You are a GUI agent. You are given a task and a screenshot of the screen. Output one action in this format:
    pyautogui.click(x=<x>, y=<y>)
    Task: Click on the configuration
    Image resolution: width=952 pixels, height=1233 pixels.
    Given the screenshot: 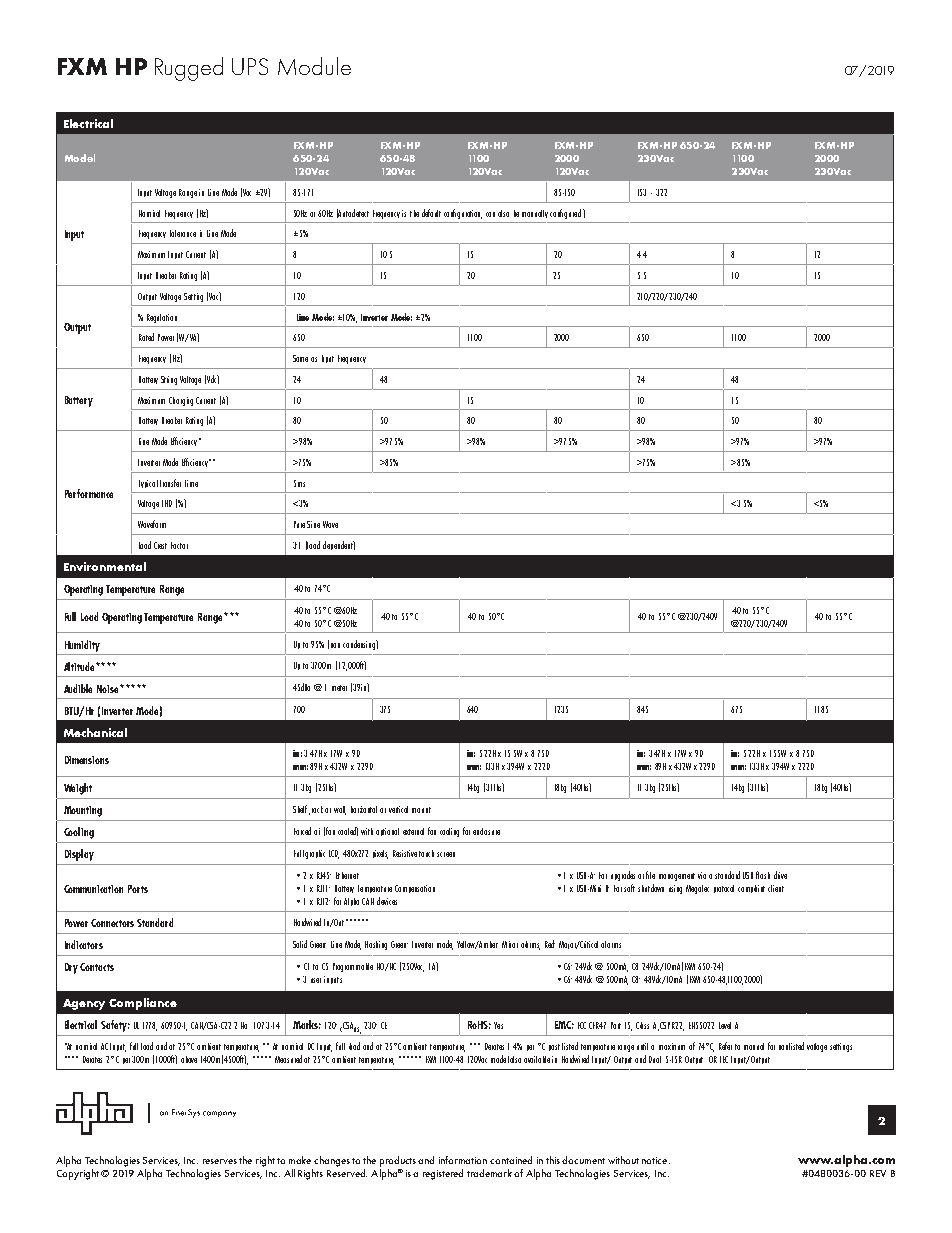 What is the action you would take?
    pyautogui.click(x=463, y=214)
